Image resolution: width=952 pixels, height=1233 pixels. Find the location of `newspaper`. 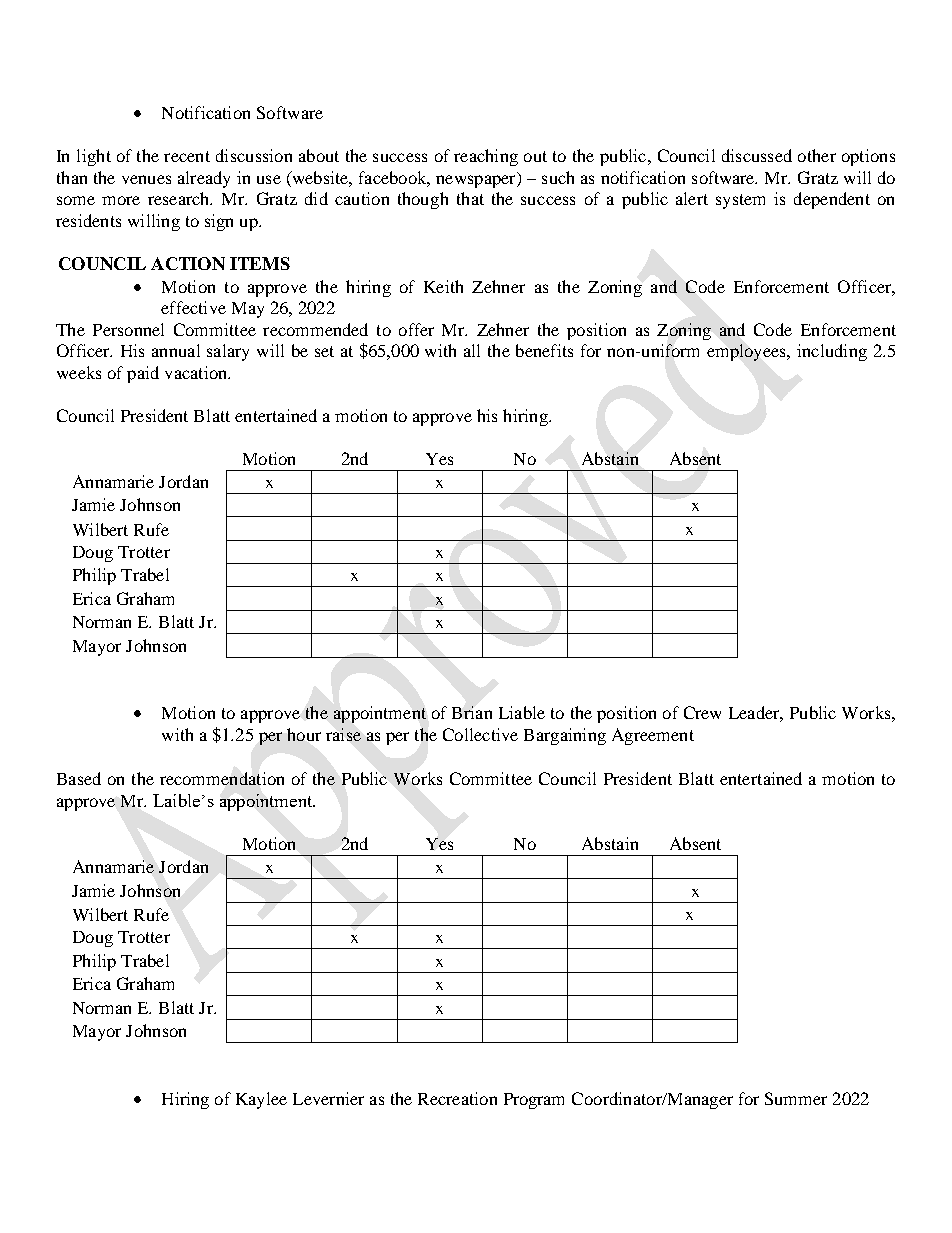

newspaper is located at coordinates (477, 181).
